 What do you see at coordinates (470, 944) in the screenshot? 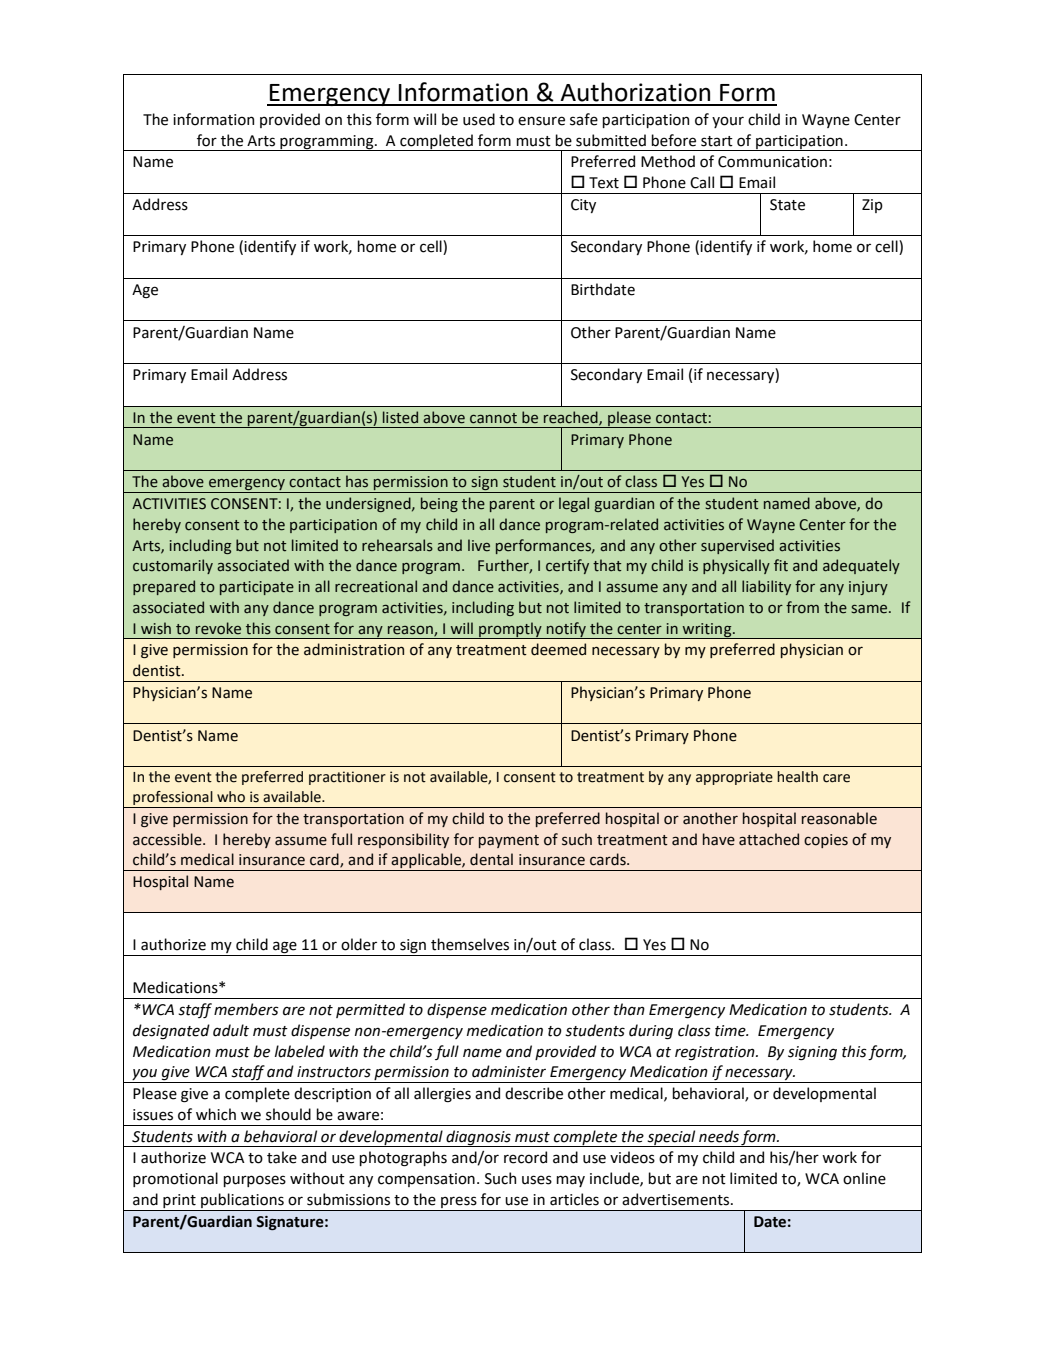
I see `themselves` at bounding box center [470, 944].
